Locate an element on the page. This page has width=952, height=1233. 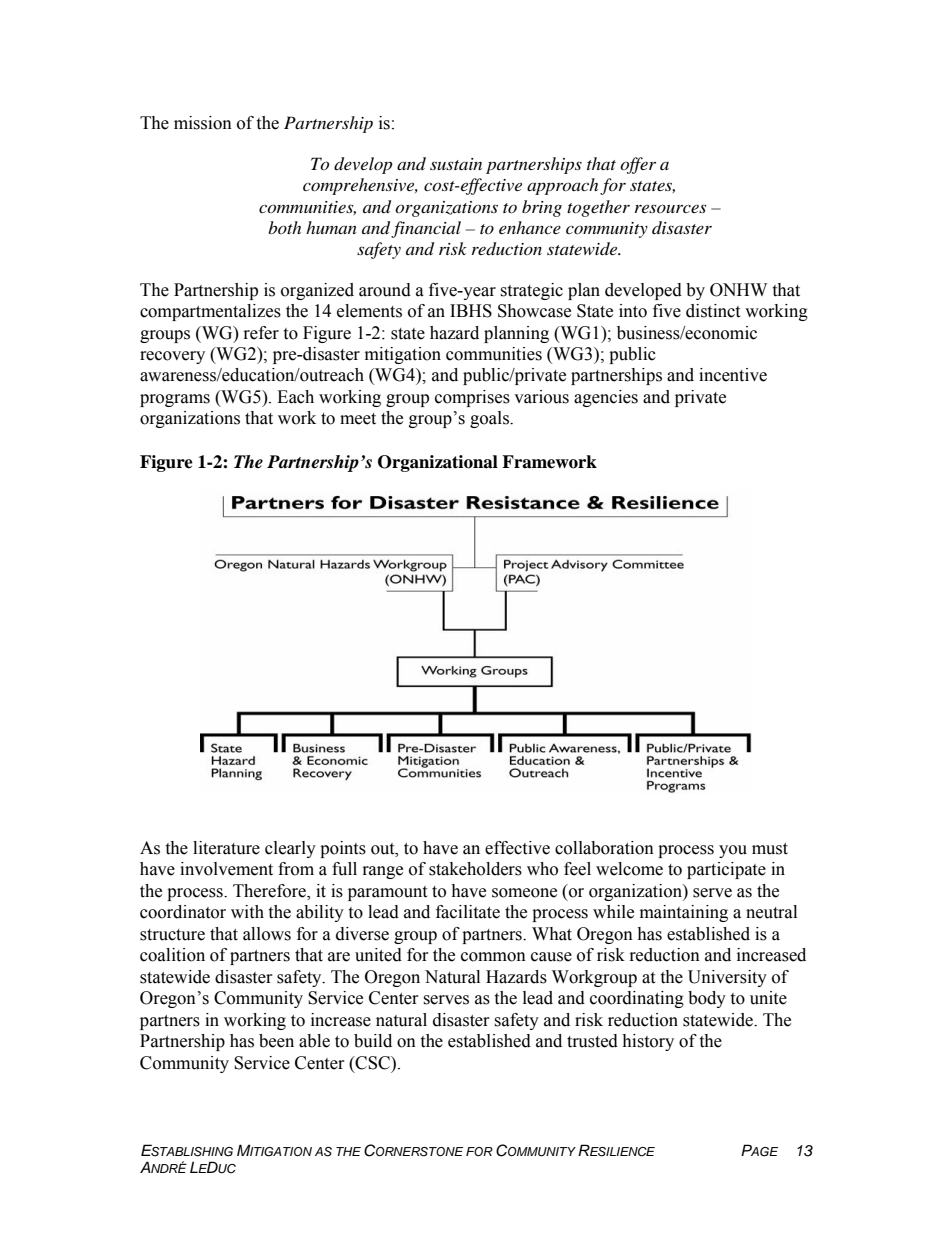
goals is located at coordinates (490, 419).
